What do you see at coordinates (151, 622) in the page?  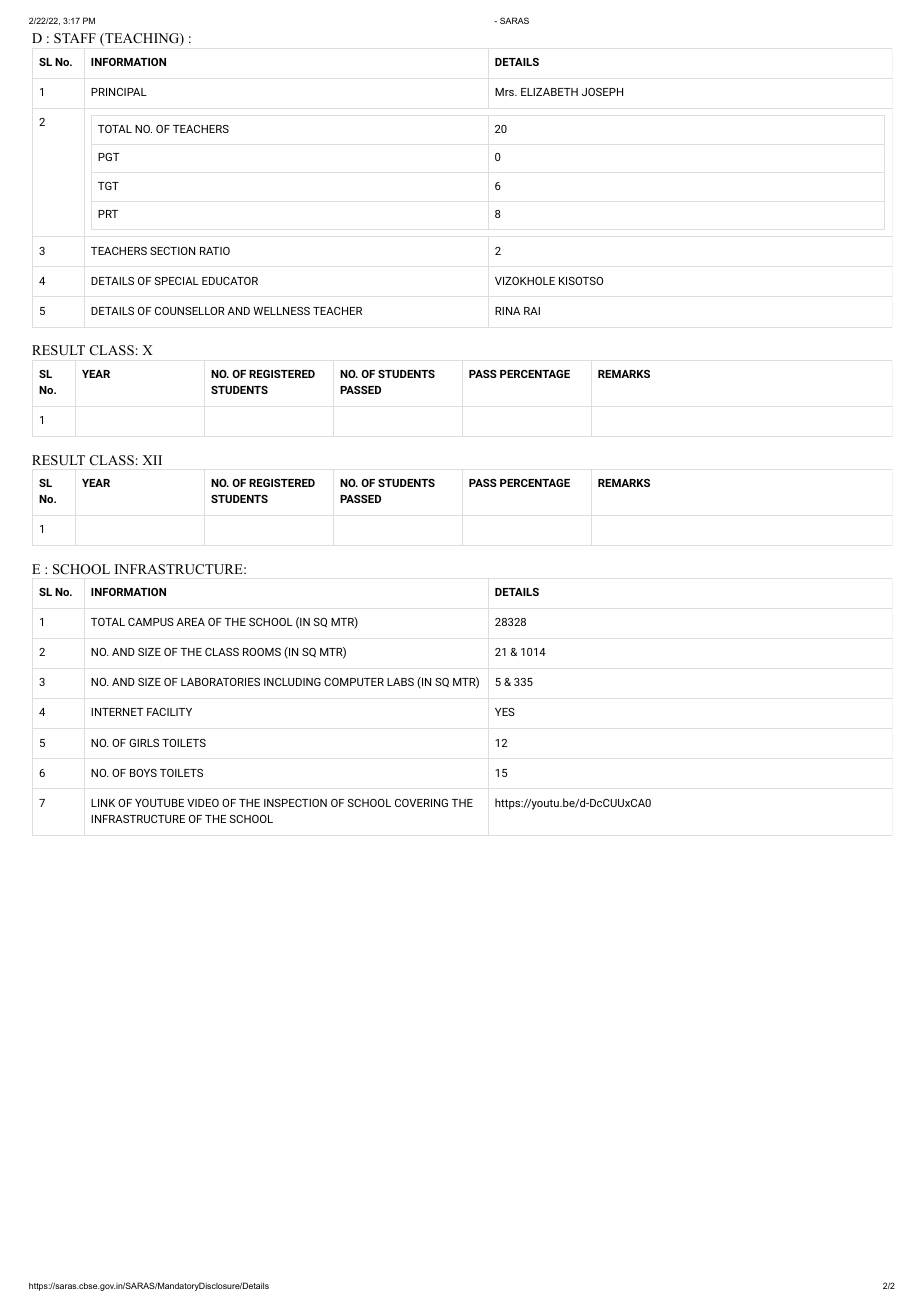 I see `CAMPUS` at bounding box center [151, 622].
